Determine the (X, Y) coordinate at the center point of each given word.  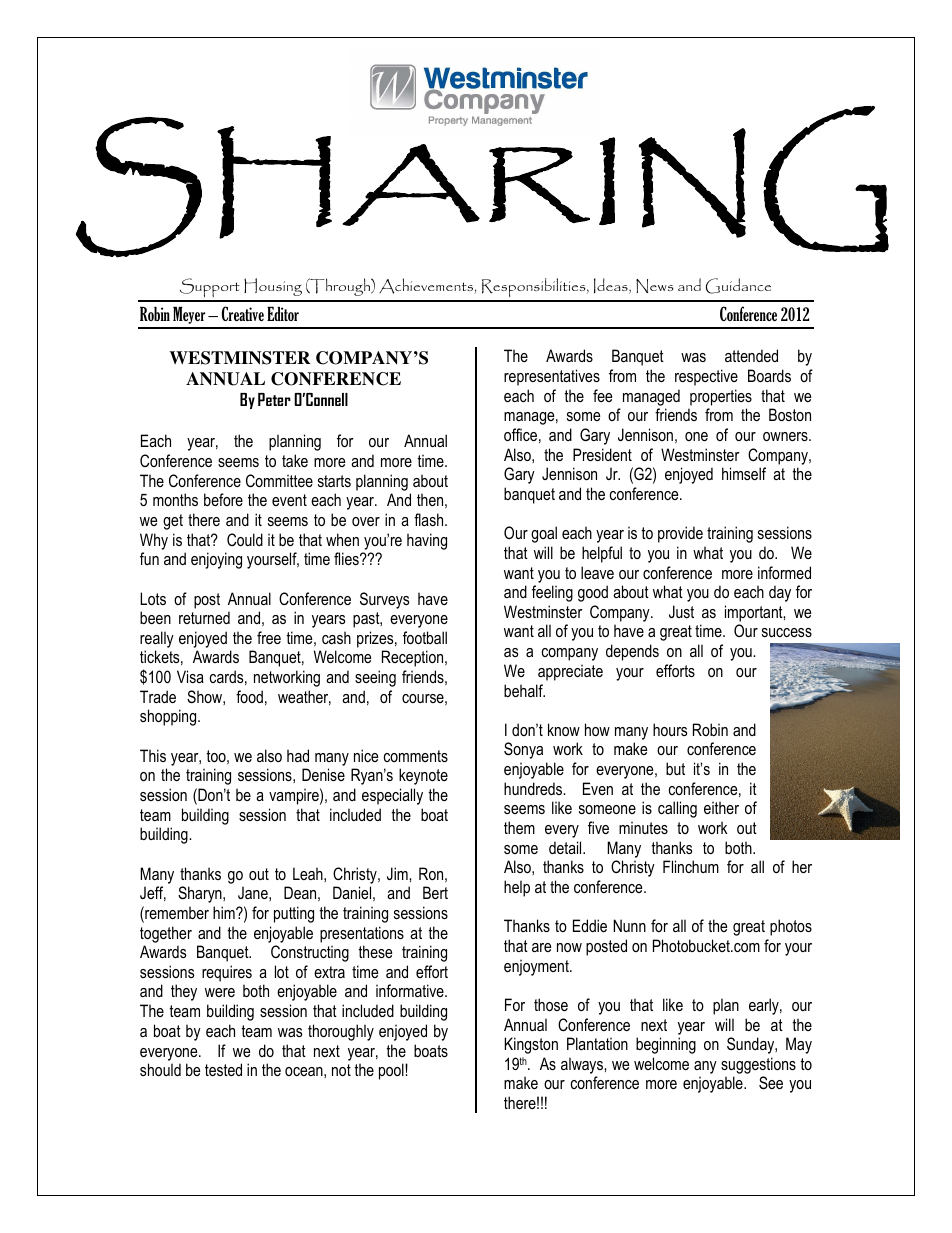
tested (223, 1069)
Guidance (738, 286)
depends (632, 652)
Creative (243, 313)
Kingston (531, 1045)
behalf (524, 690)
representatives (552, 377)
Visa (190, 676)
